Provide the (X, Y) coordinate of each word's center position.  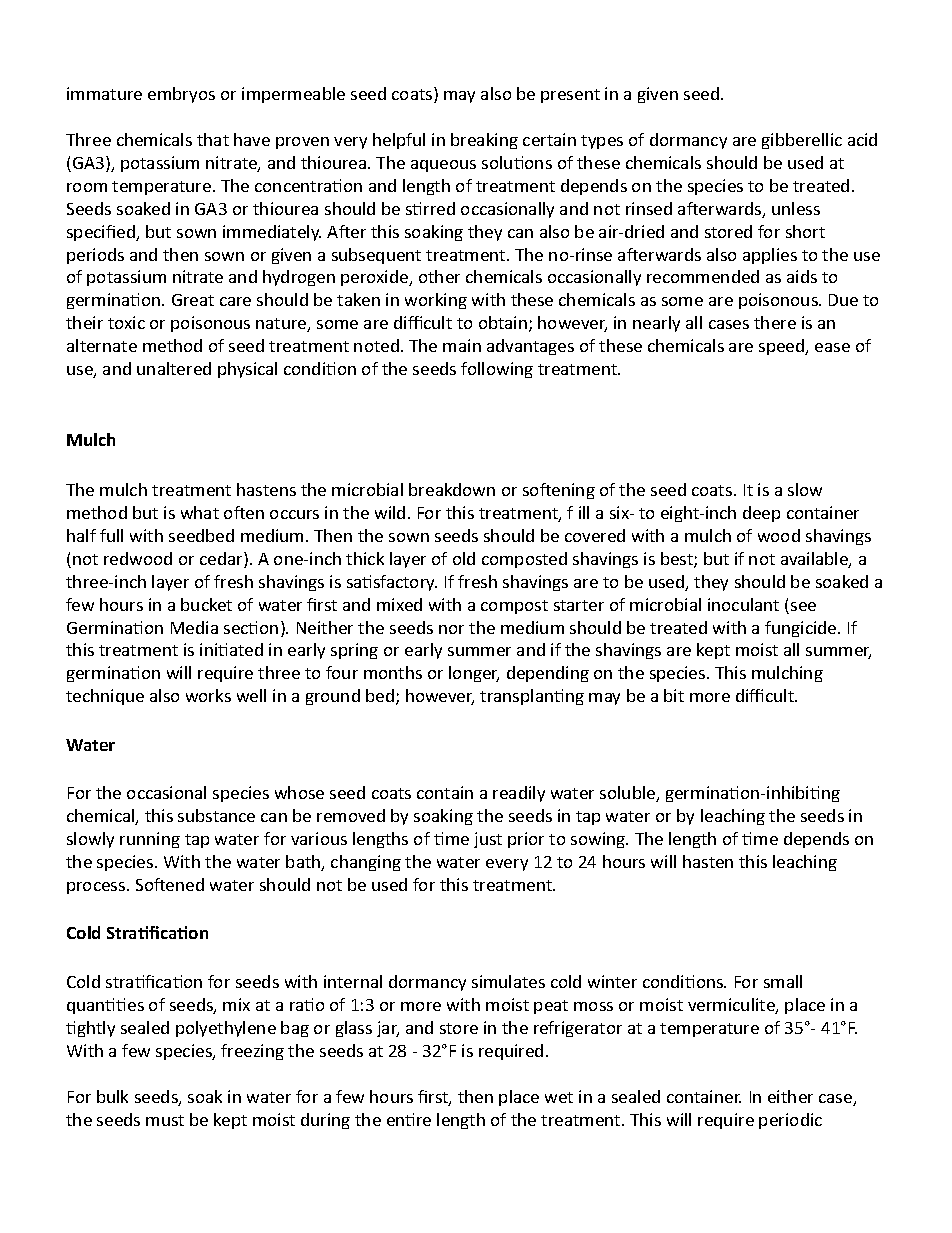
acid (862, 139)
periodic (790, 1121)
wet (559, 1097)
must (165, 1120)
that (213, 139)
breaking (484, 141)
